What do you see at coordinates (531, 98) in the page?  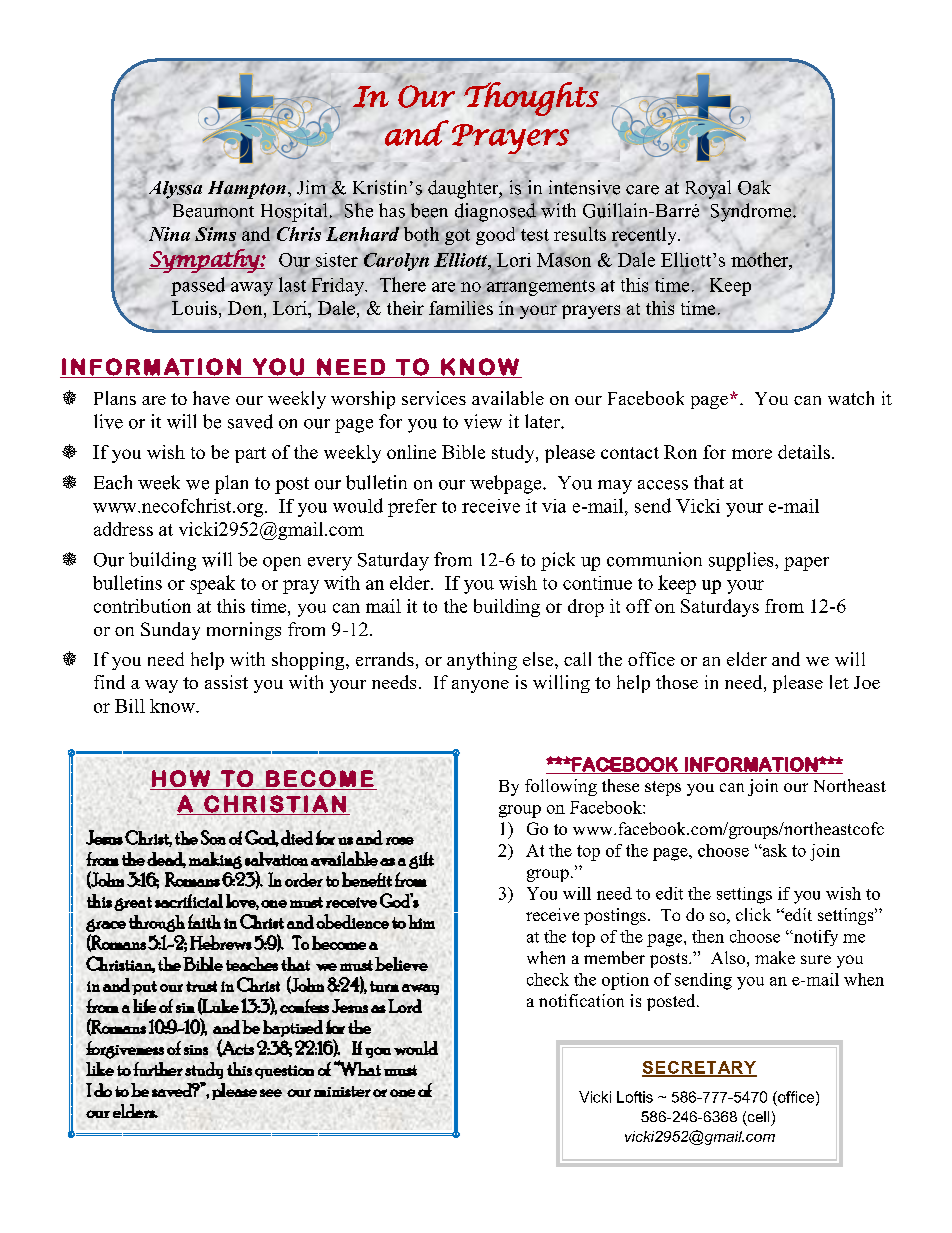 I see `Thoughts` at bounding box center [531, 98].
